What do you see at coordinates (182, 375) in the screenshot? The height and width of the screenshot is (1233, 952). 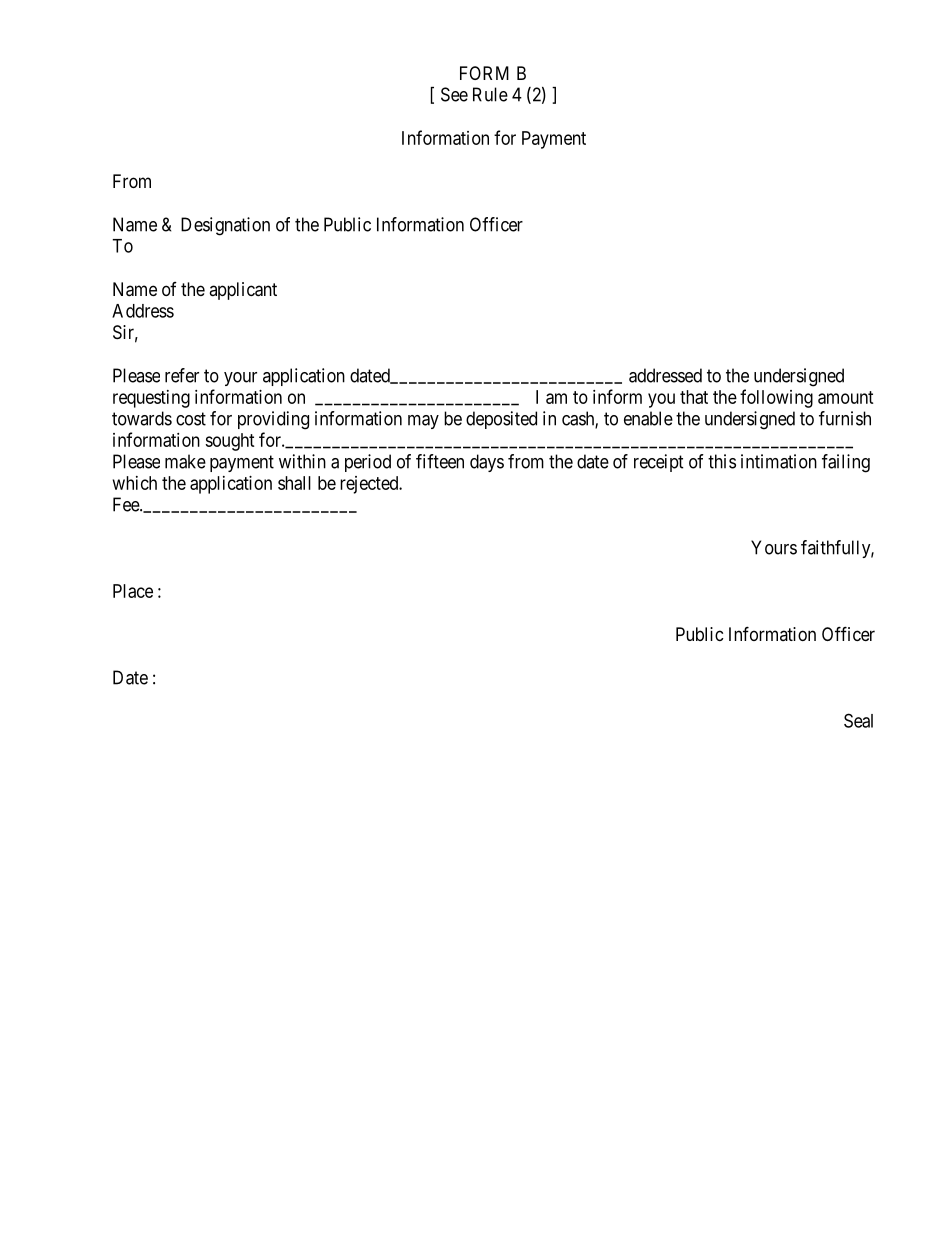 I see `refer` at bounding box center [182, 375].
